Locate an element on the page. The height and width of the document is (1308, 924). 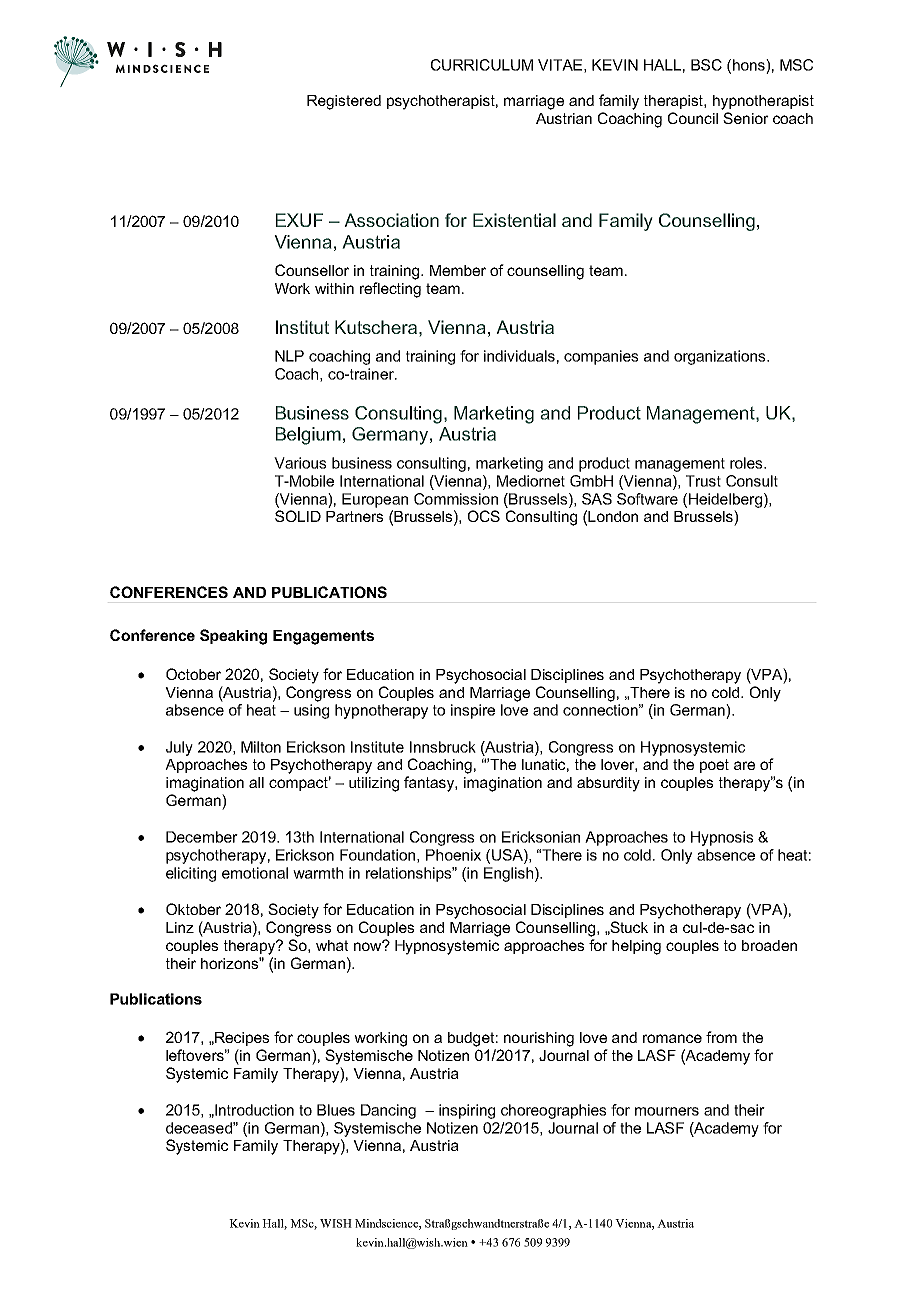
Innsbruck is located at coordinates (443, 747).
